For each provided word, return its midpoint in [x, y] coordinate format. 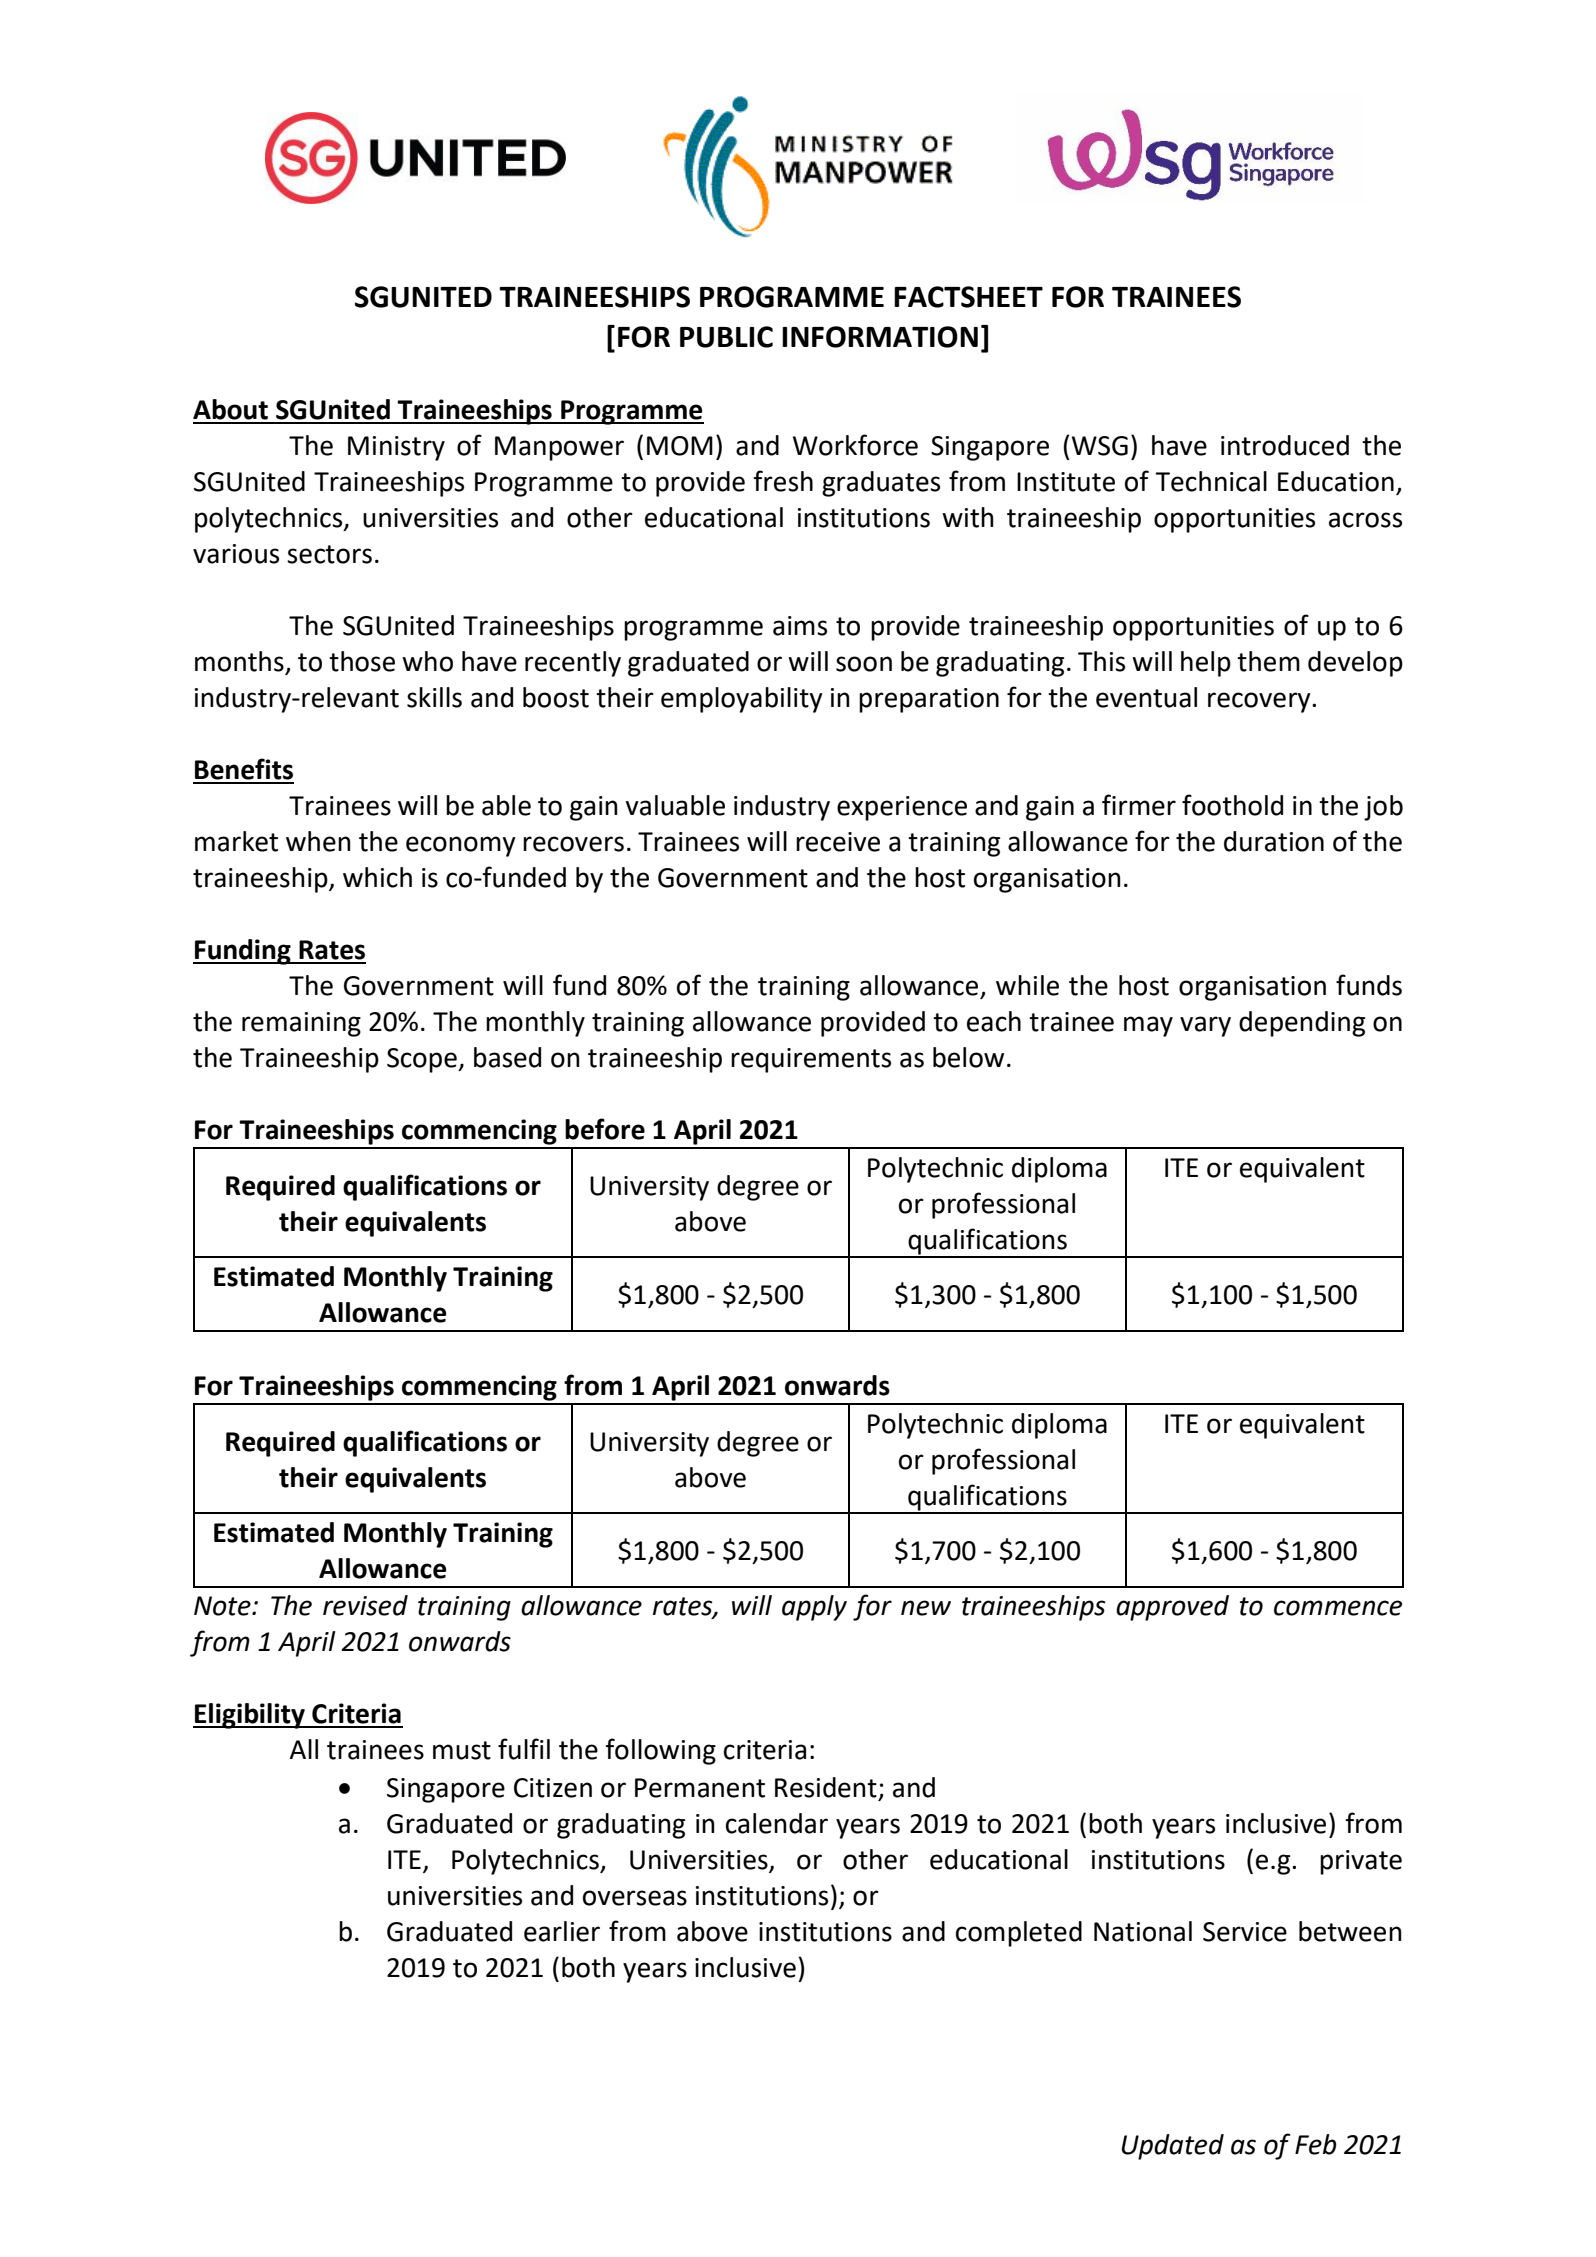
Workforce [855, 445]
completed [1019, 1934]
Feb [1316, 2144]
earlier [562, 1931]
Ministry [396, 448]
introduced [1285, 445]
